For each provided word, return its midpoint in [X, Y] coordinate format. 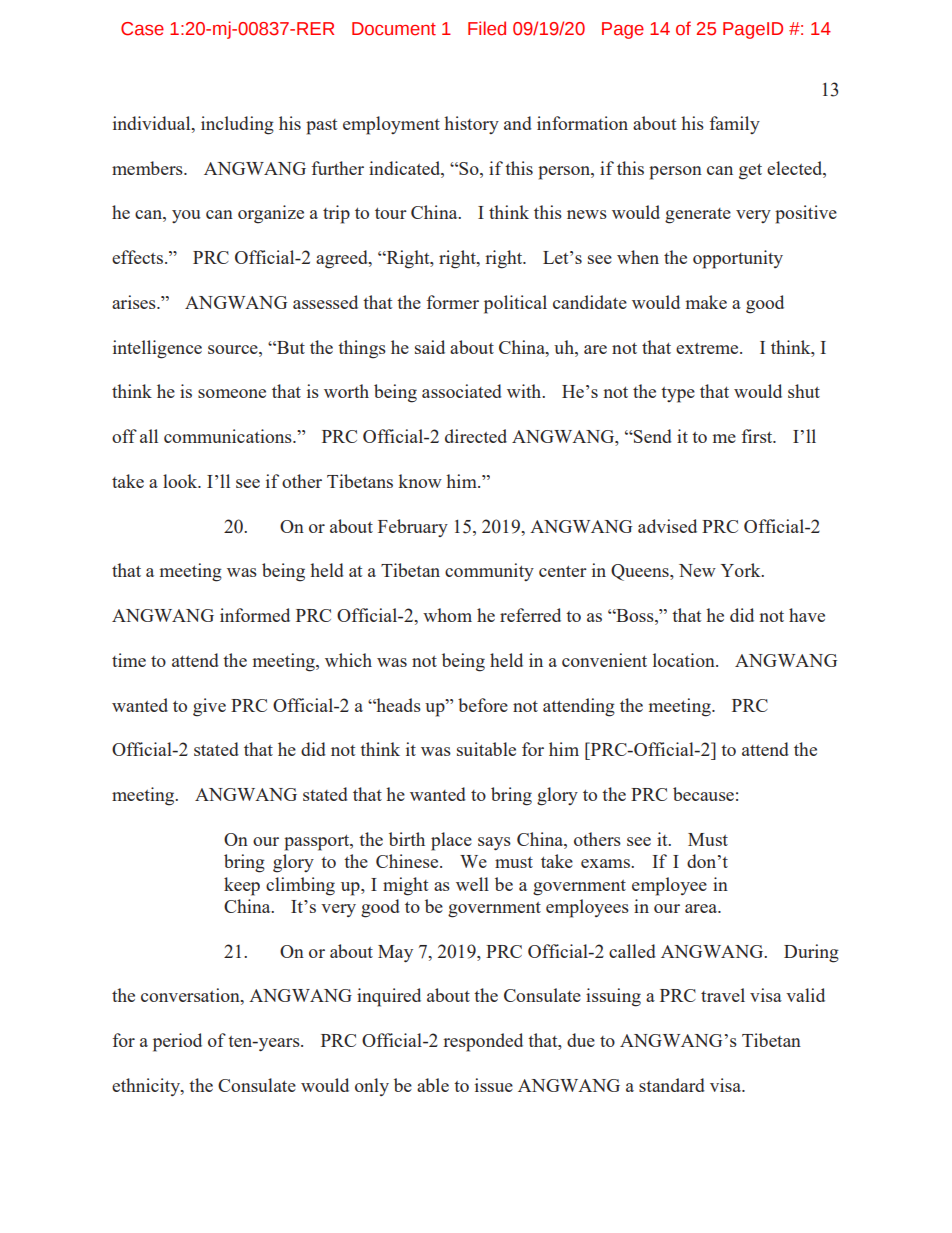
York [742, 570]
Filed [487, 28]
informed [255, 615]
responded [483, 1042]
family [734, 125]
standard [672, 1085]
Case [142, 29]
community [489, 572]
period [177, 1042]
